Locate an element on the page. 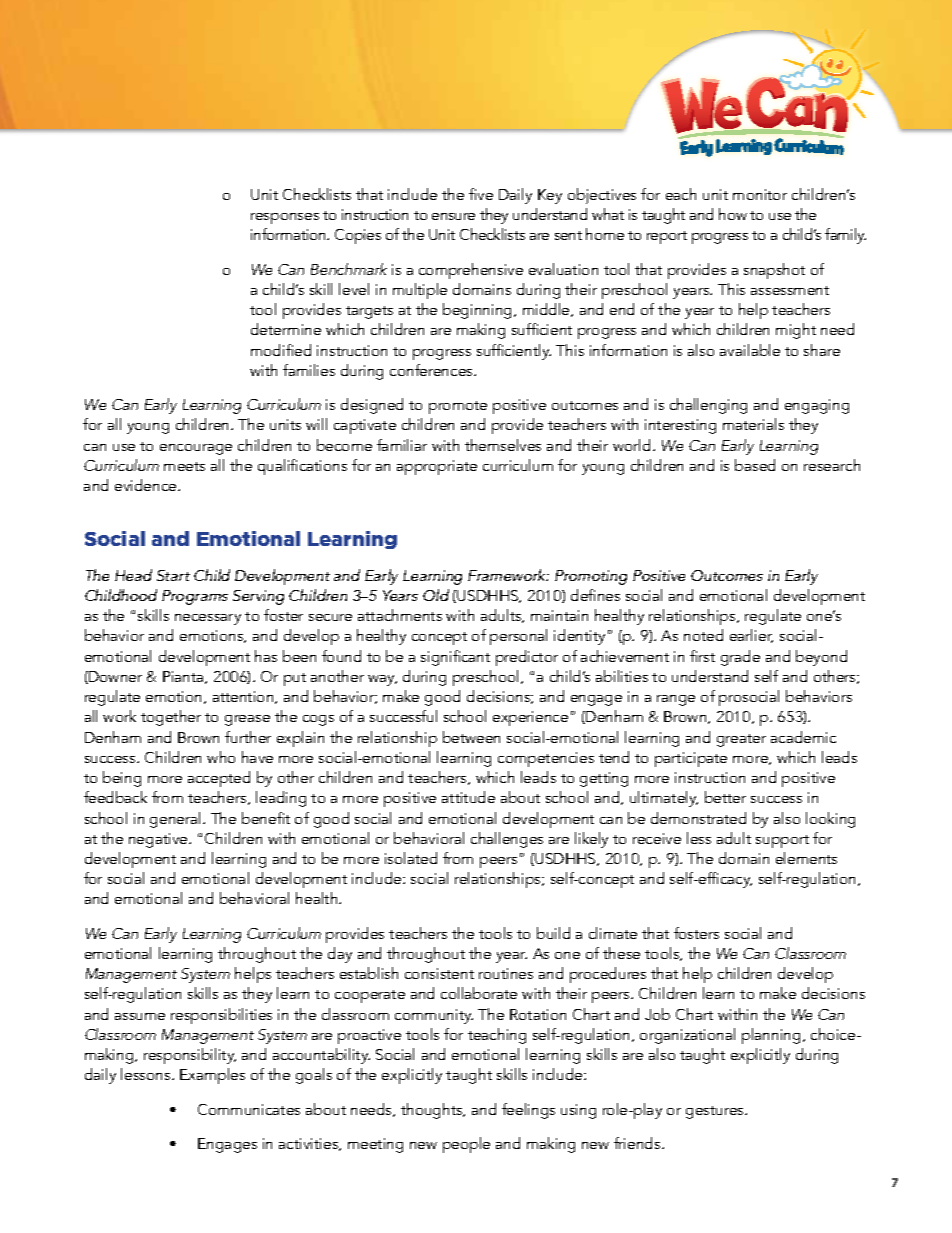  responsibilities is located at coordinates (221, 1016).
